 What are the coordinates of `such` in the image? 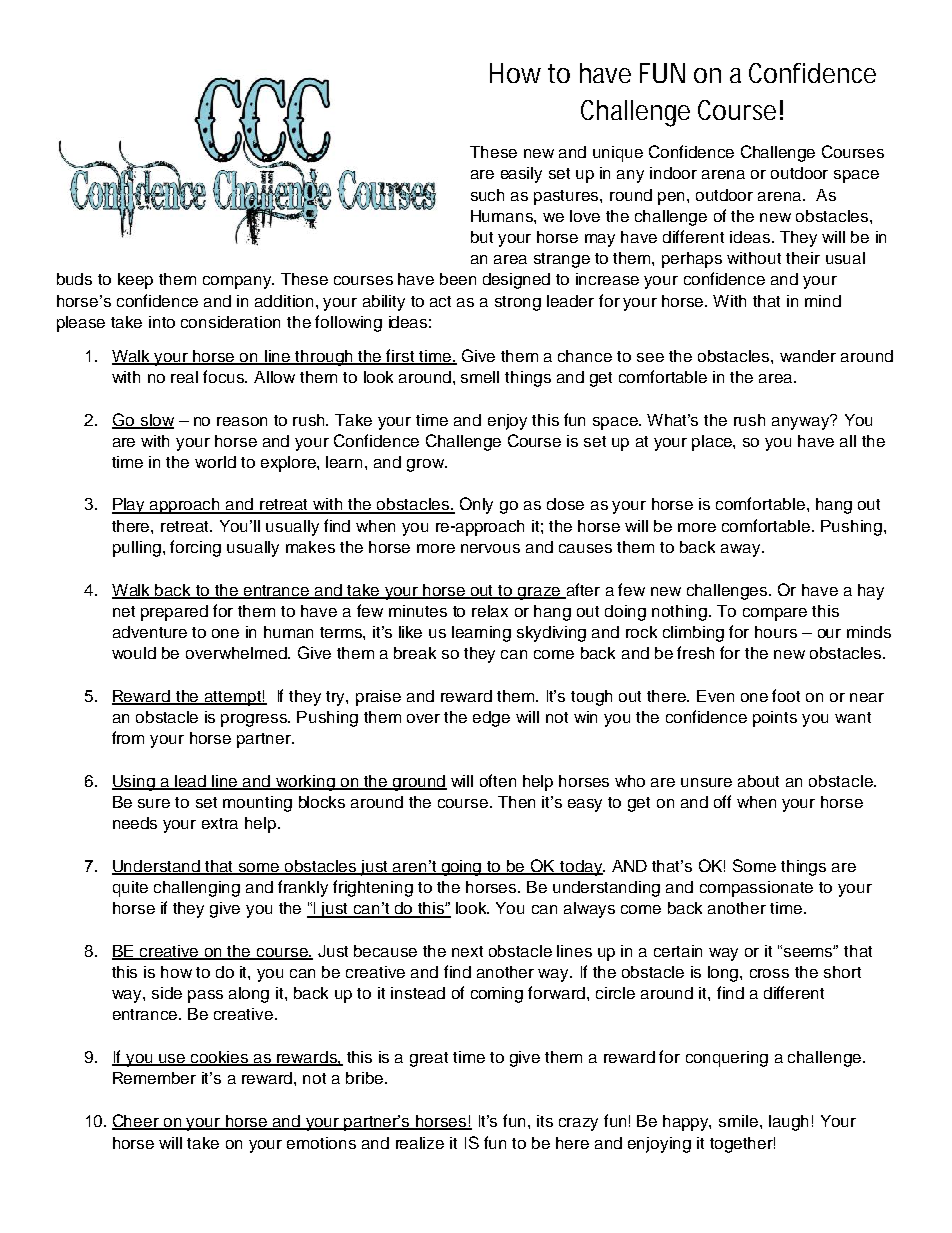 It's located at (487, 195).
